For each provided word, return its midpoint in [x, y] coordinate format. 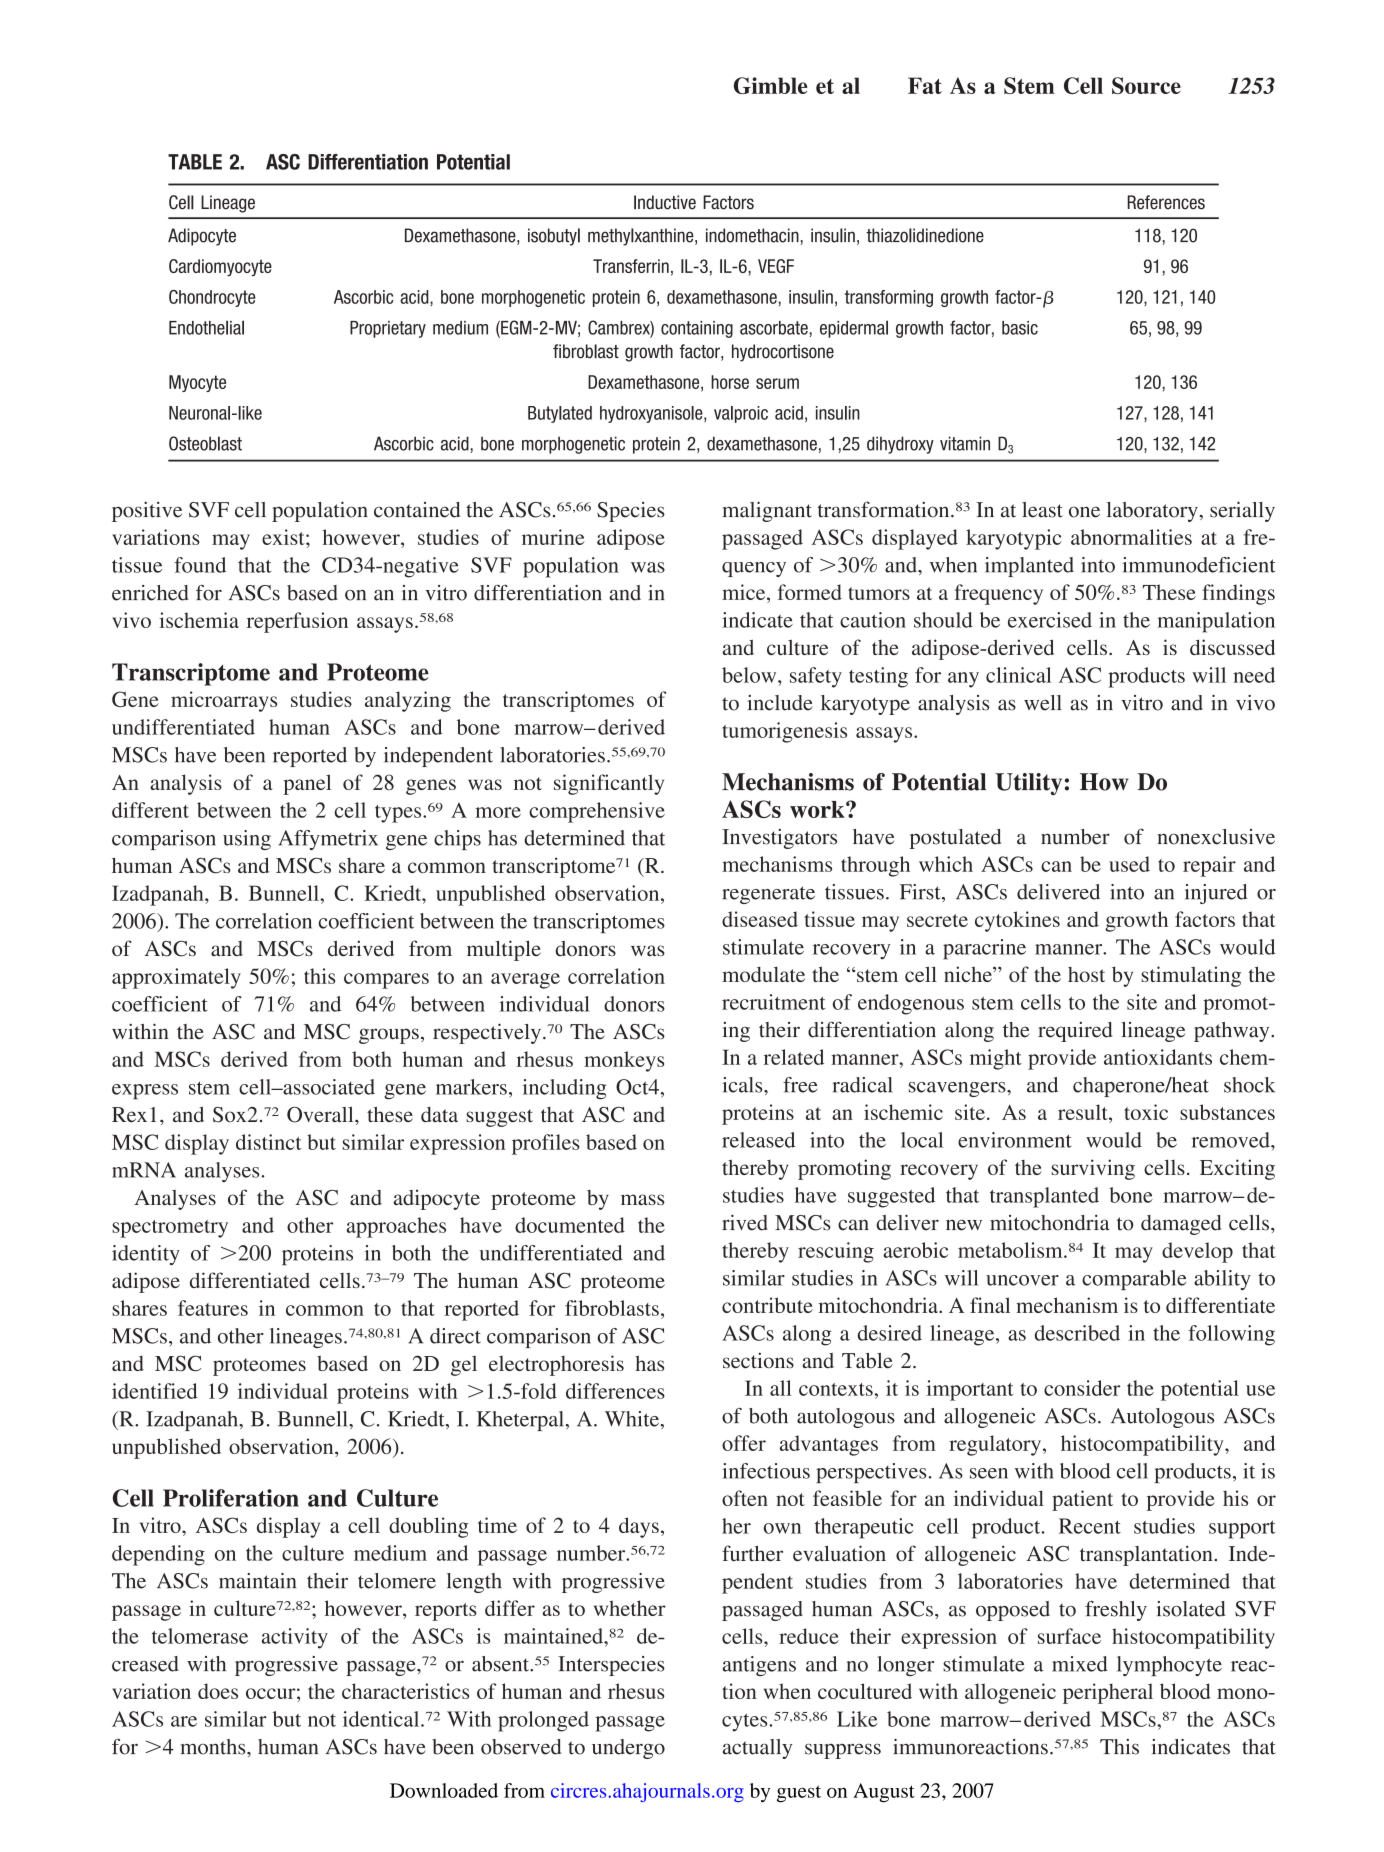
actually [758, 1749]
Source [1146, 85]
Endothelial [206, 327]
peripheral [1108, 1693]
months [214, 1747]
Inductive [665, 202]
